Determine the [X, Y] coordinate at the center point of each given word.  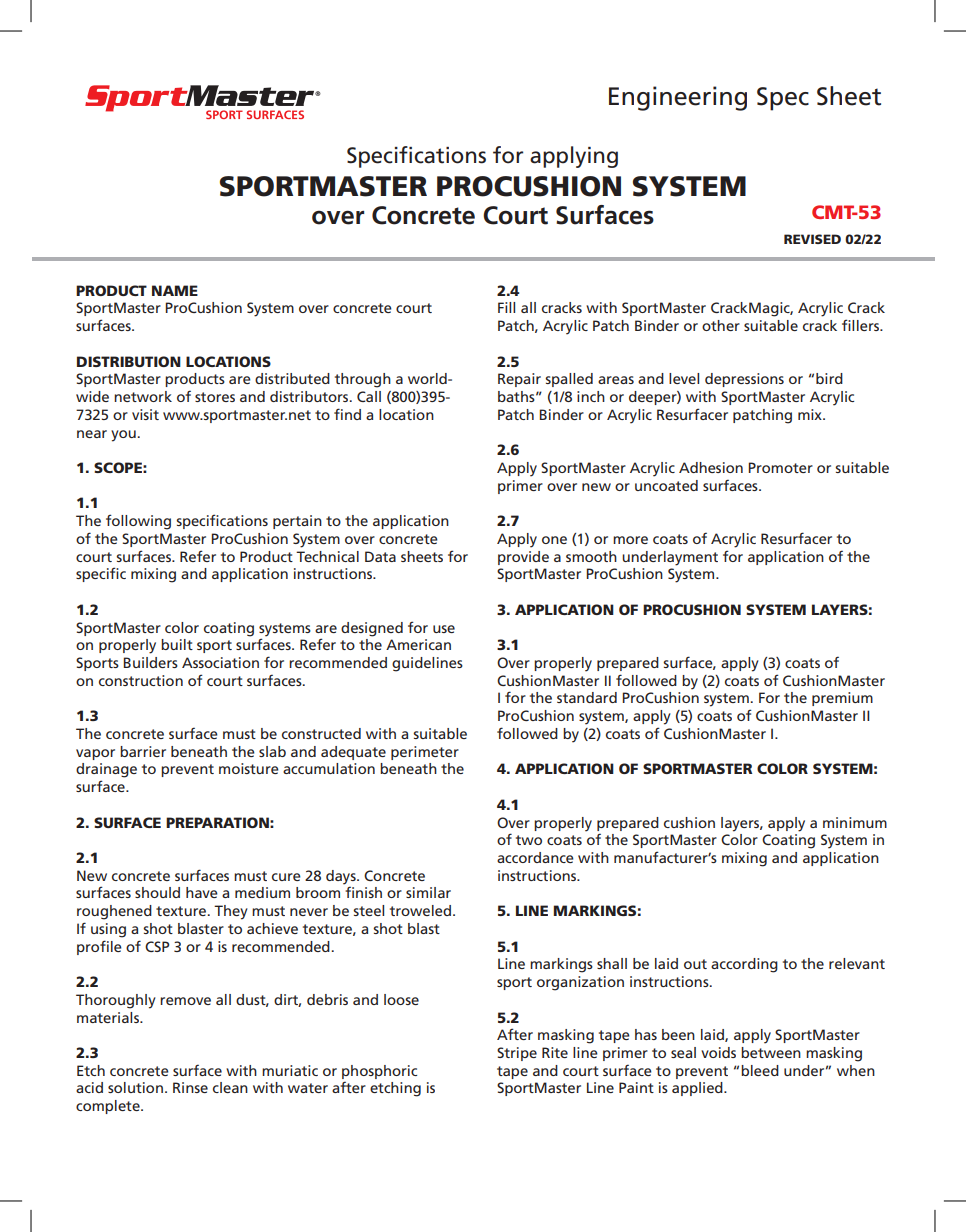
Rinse [190, 1087]
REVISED [812, 239]
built [177, 644]
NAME [175, 290]
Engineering [678, 98]
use [444, 629]
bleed [760, 1070]
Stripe [517, 1054]
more [630, 540]
